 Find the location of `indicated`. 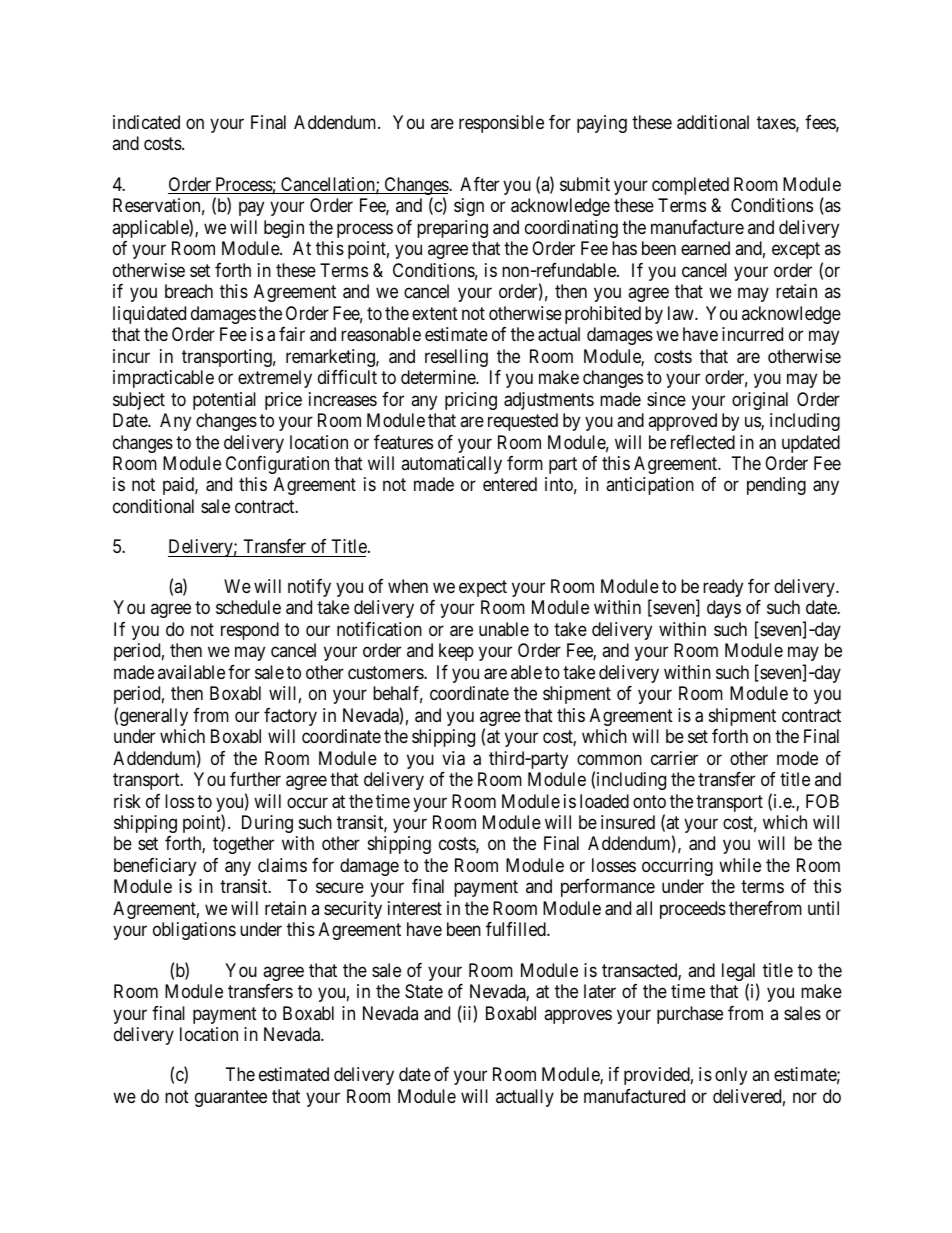

indicated is located at coordinates (146, 122).
